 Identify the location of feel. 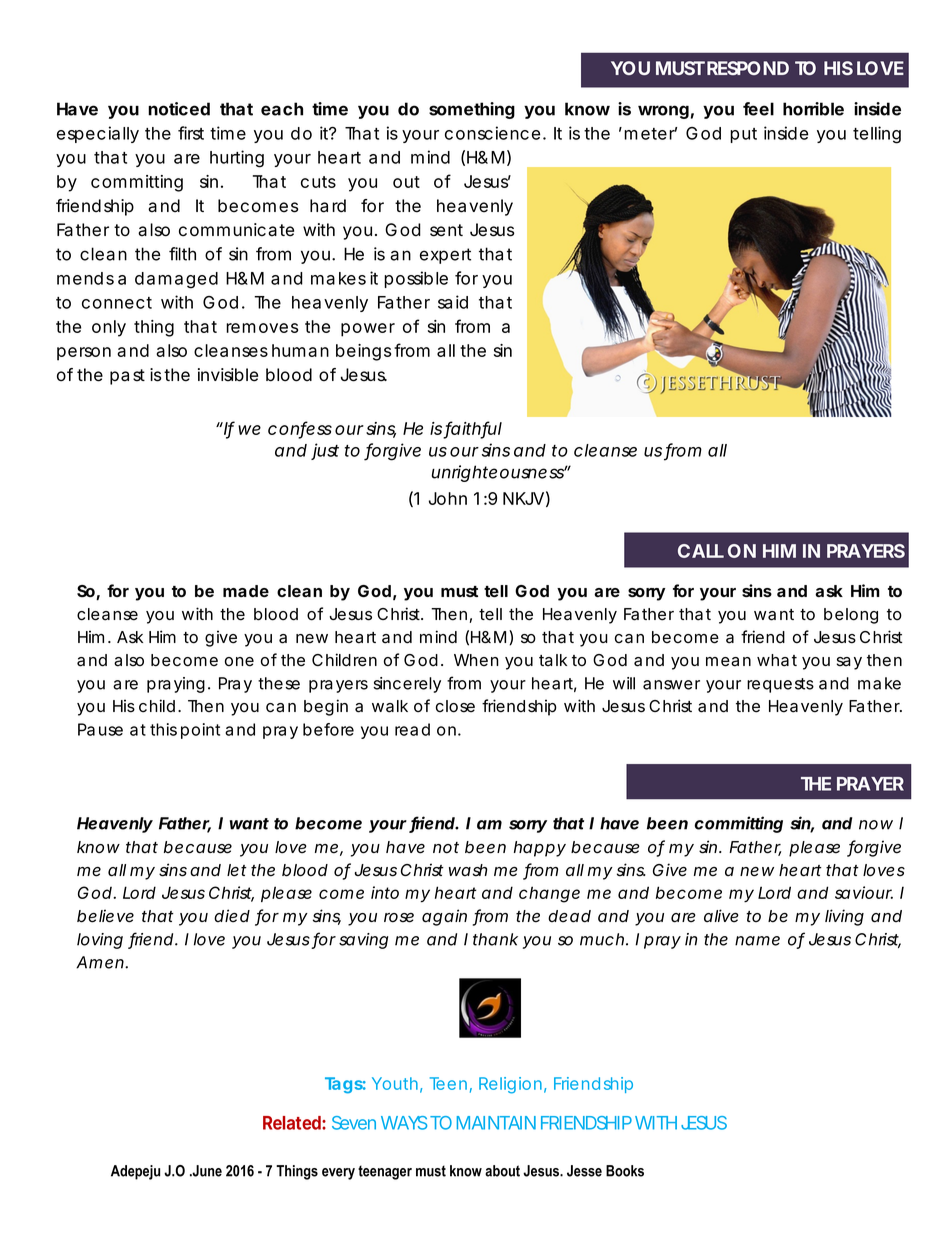
(758, 109).
